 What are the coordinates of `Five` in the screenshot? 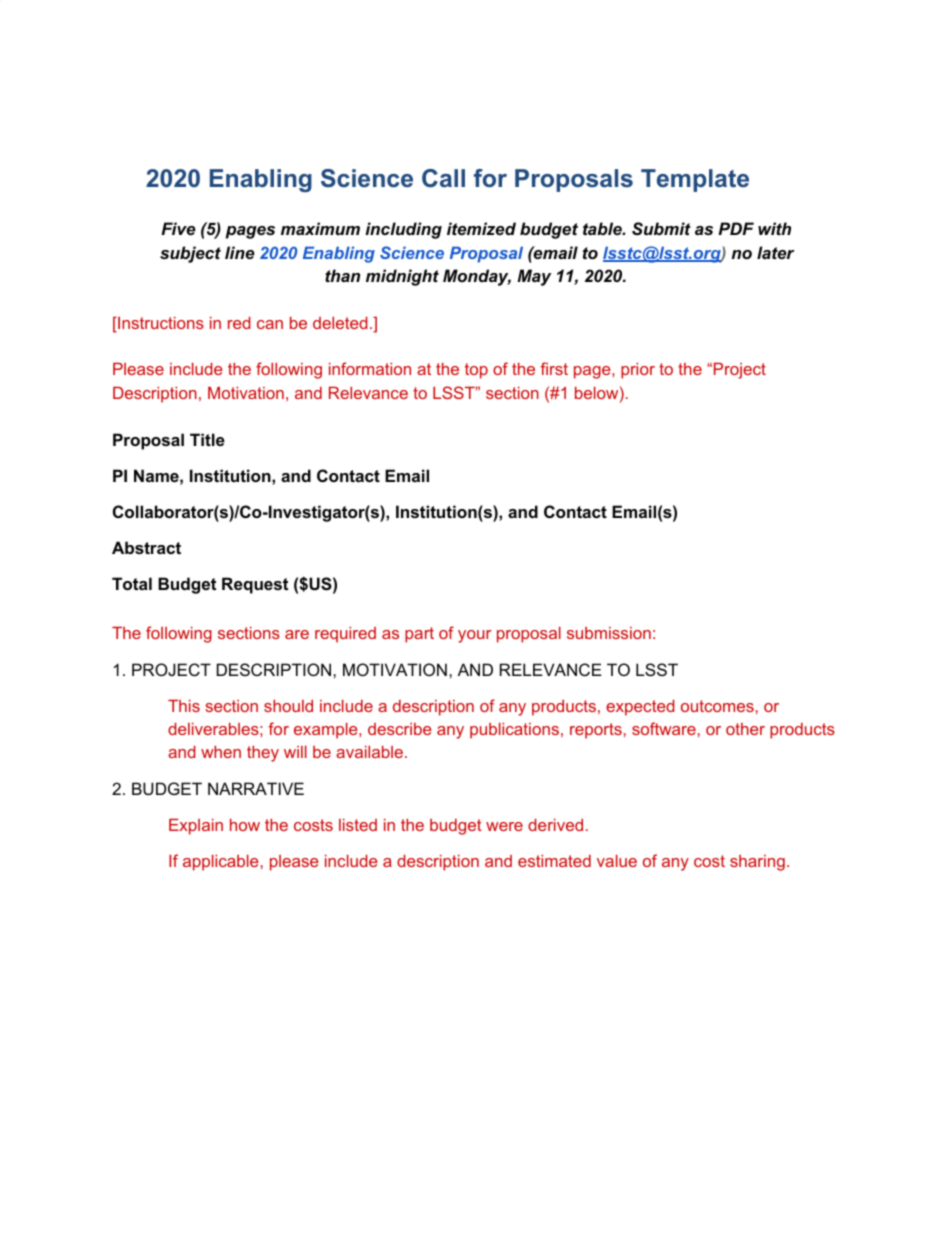 It's located at (178, 228).
